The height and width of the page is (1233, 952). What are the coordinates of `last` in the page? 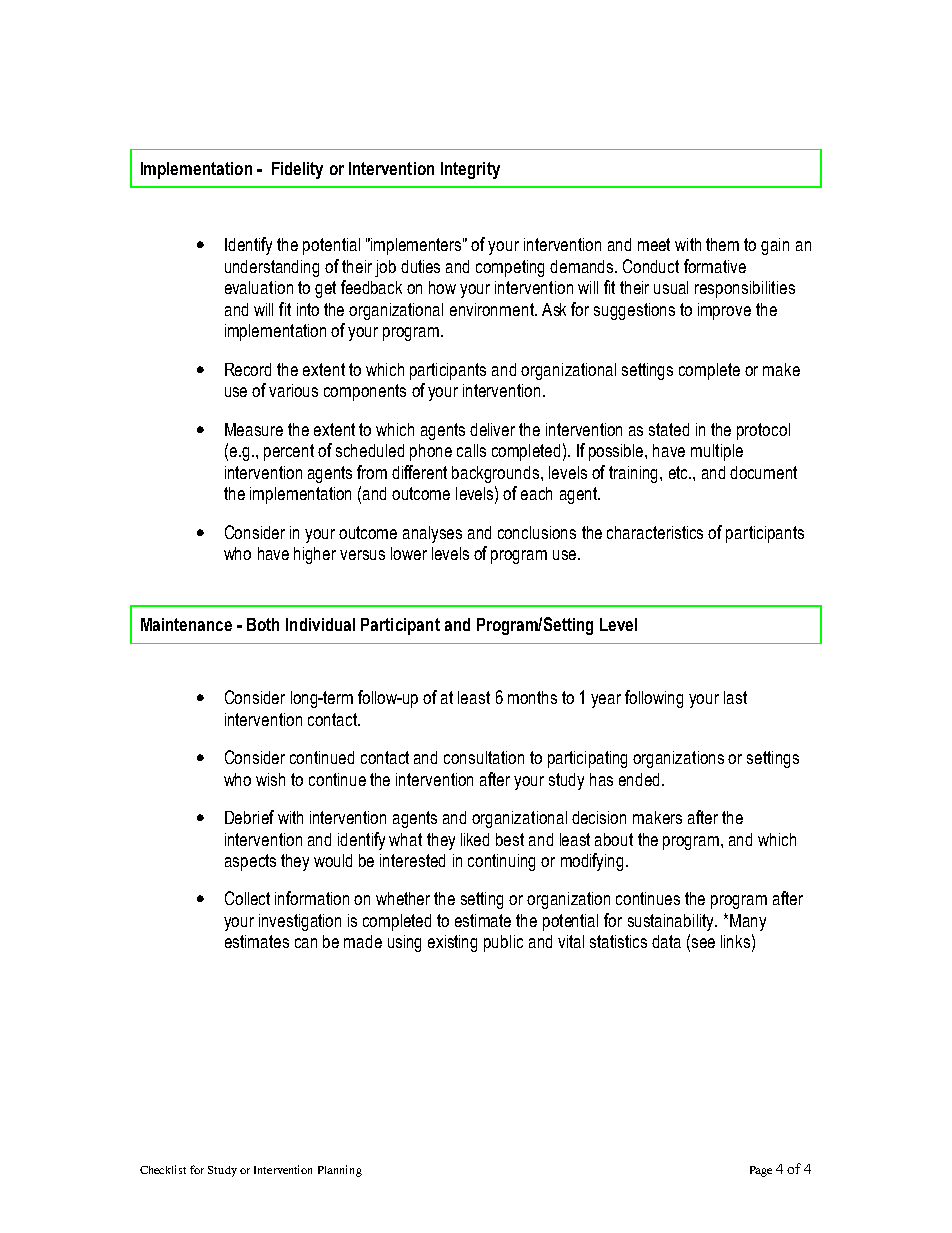 It's located at (735, 697).
